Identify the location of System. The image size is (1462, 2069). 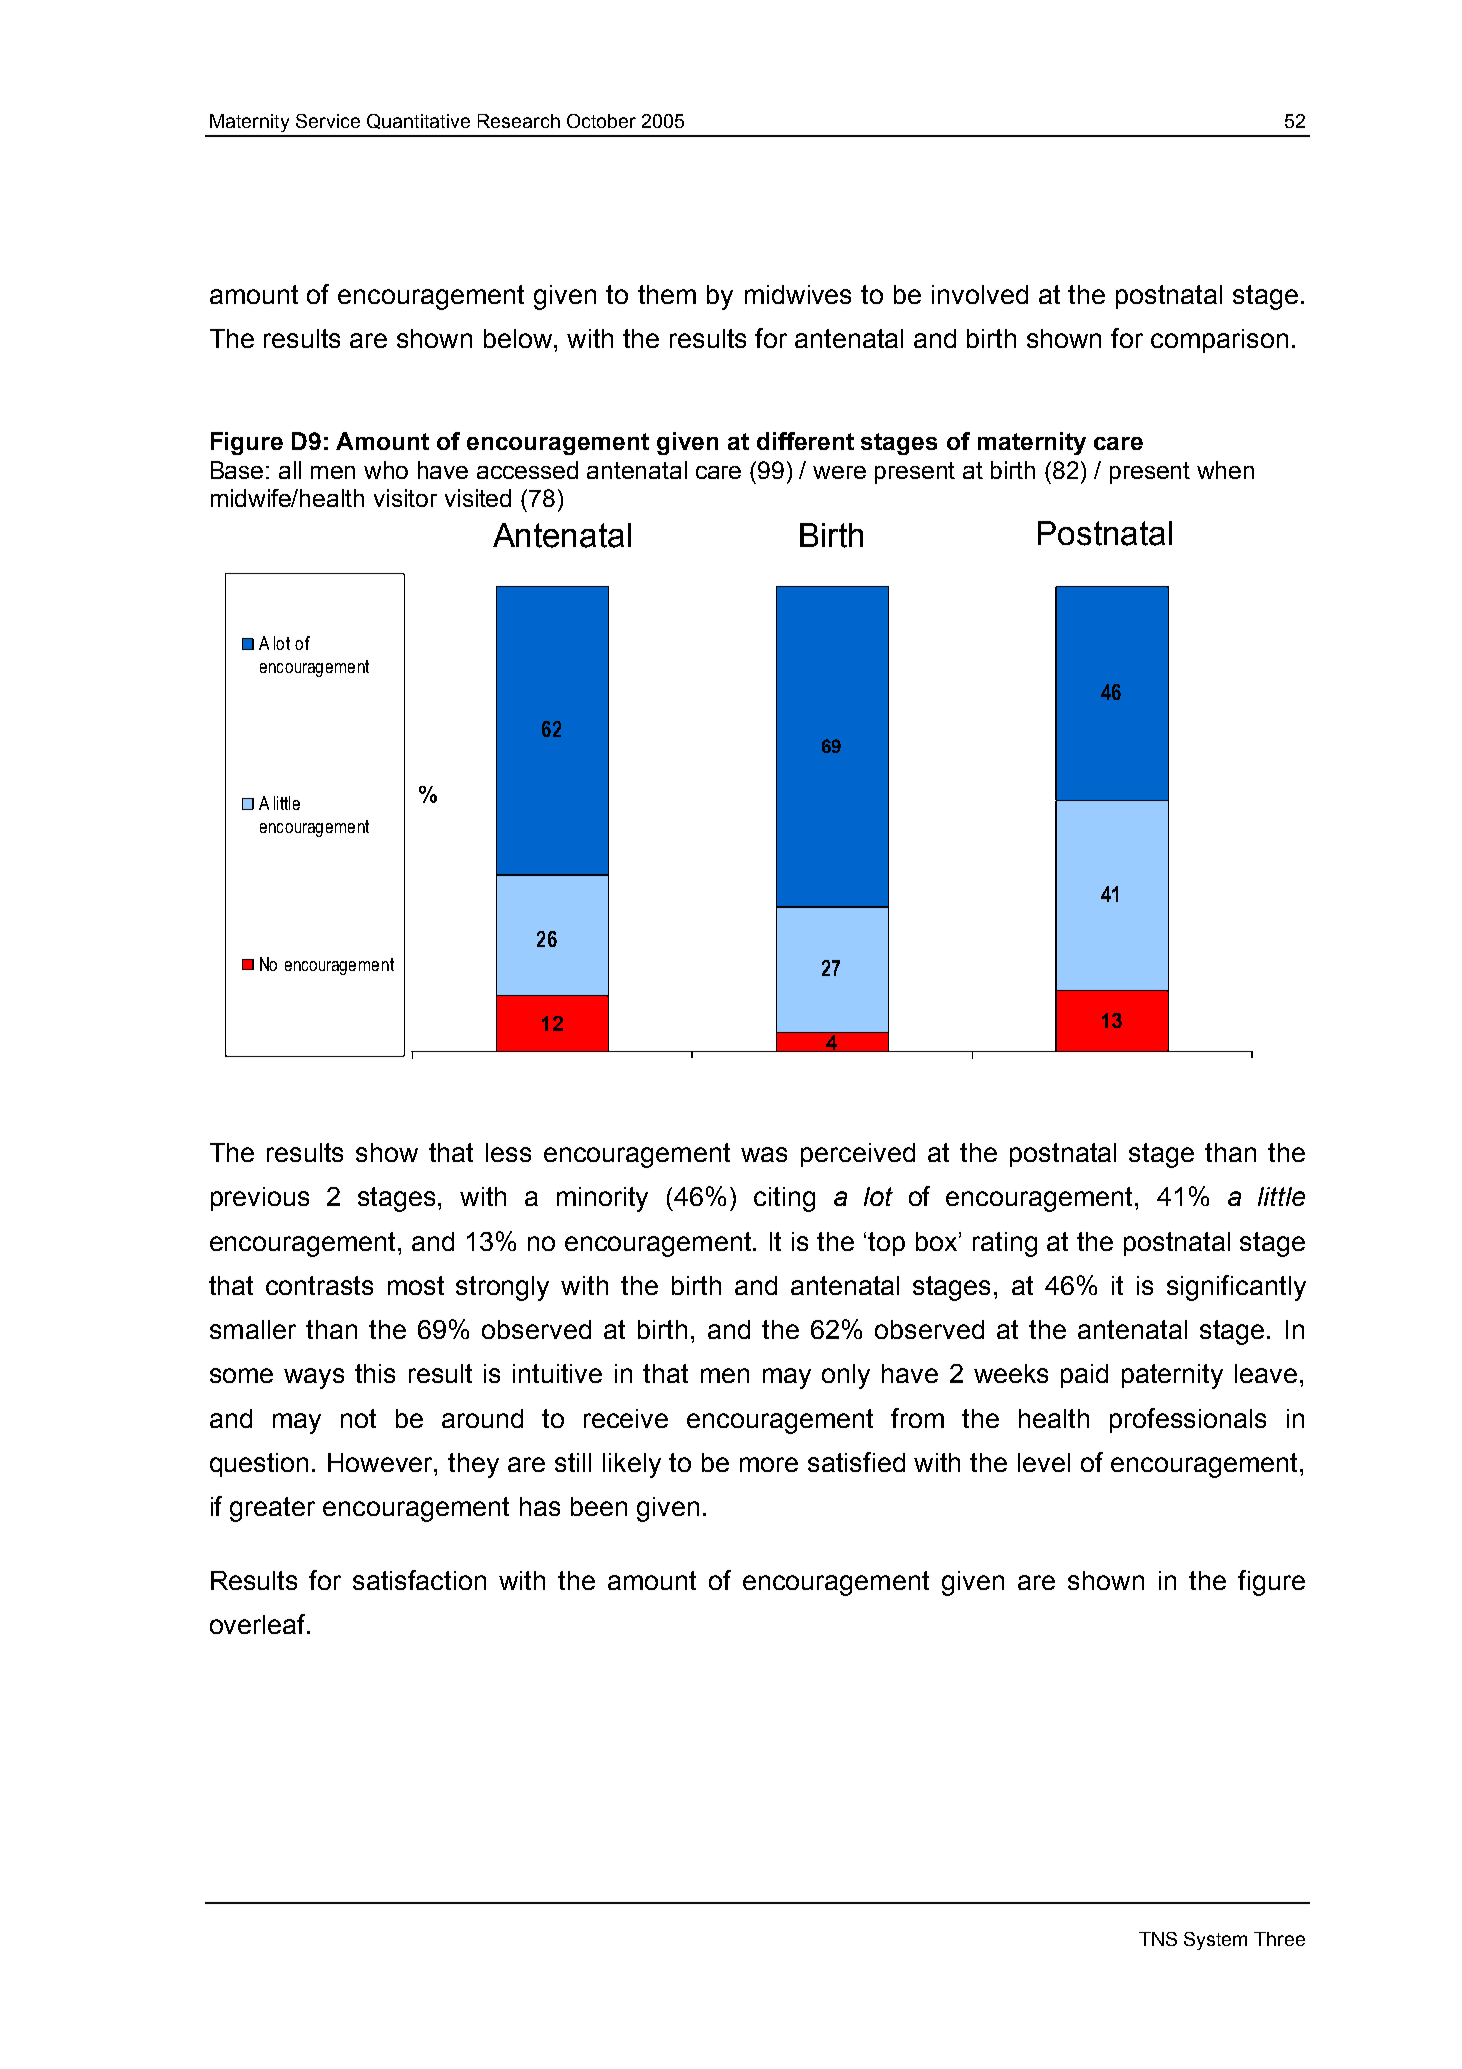
(1215, 1941).
